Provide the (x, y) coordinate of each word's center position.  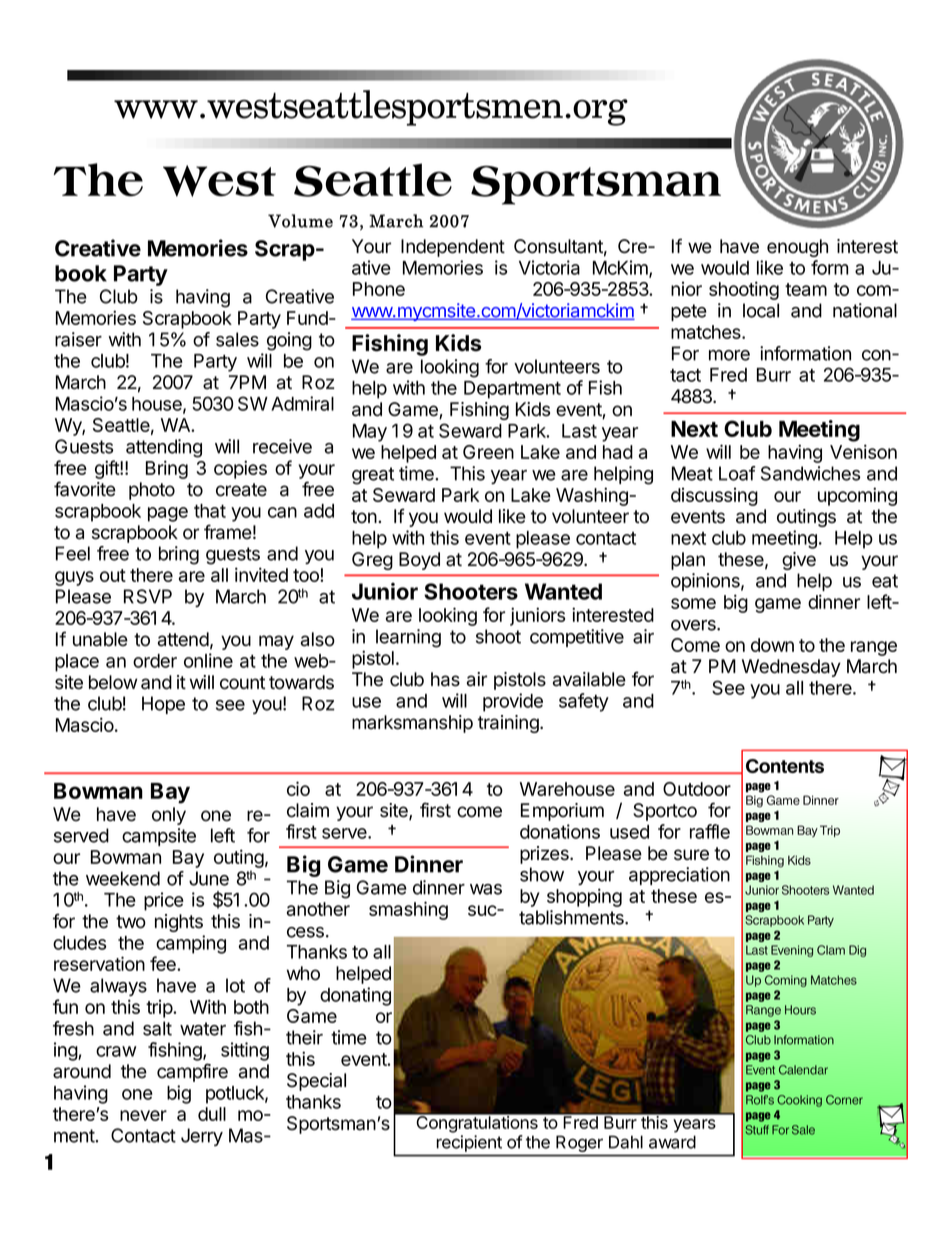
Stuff (757, 1130)
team (806, 289)
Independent (453, 248)
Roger (579, 1144)
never (143, 1115)
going (289, 341)
